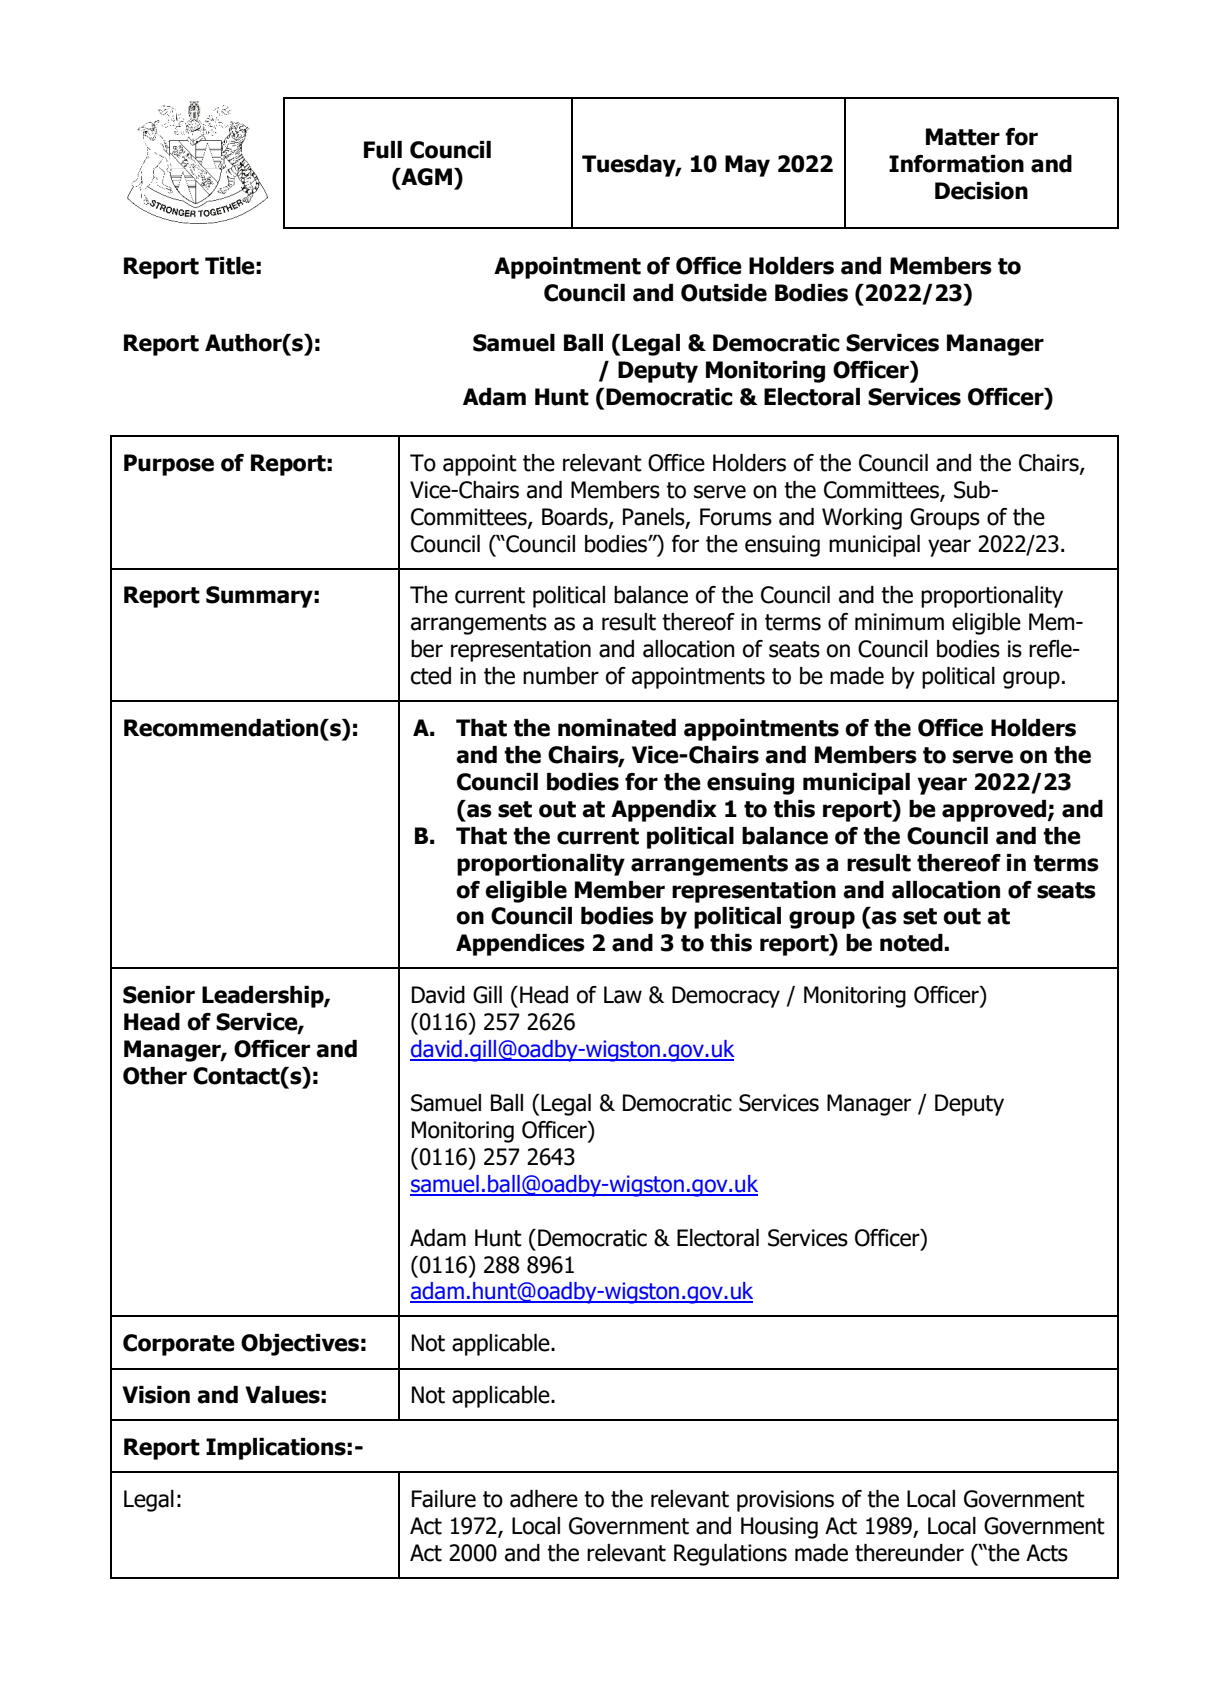  I want to click on Panels, so click(655, 517).
